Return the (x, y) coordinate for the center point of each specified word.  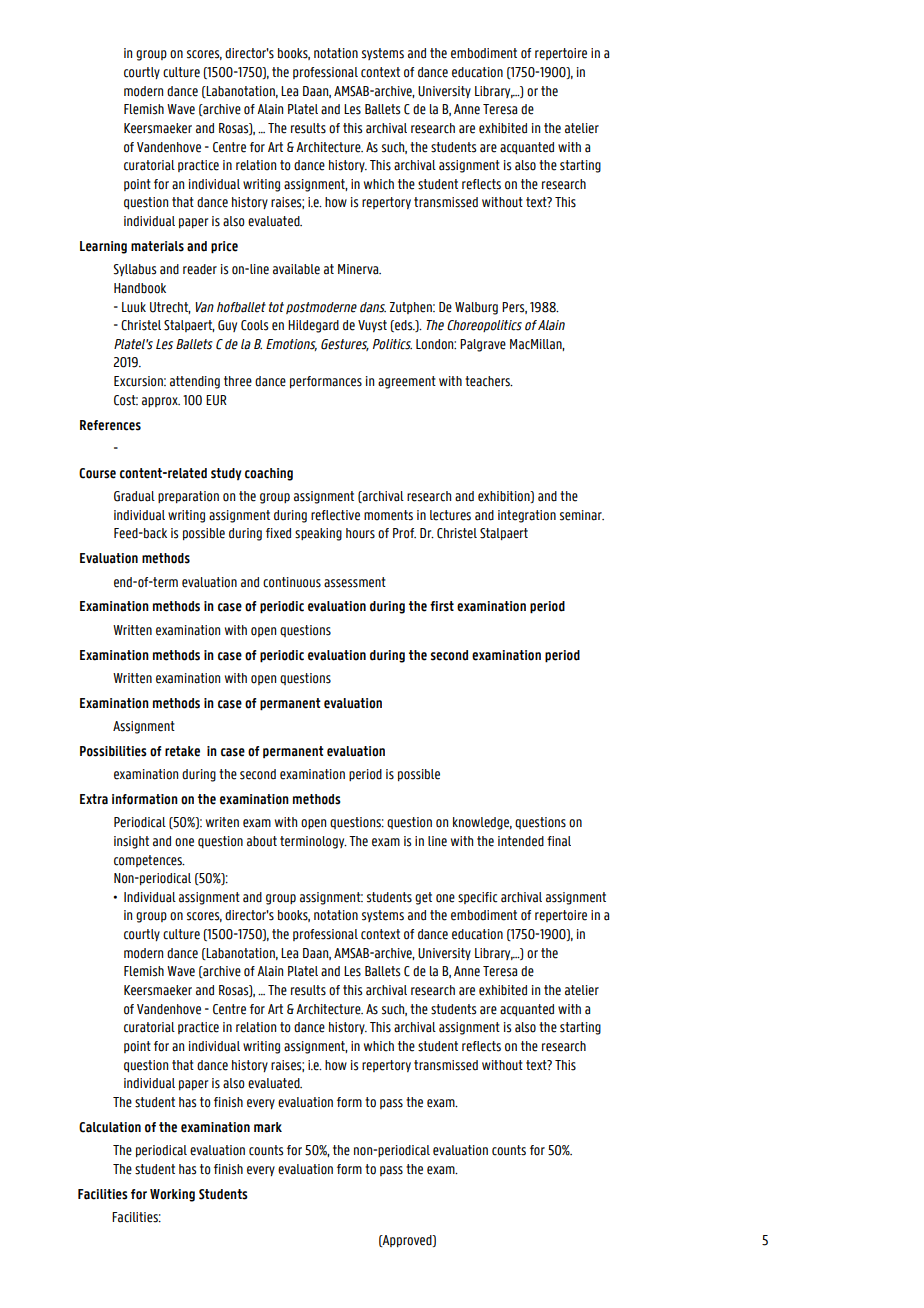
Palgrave (483, 345)
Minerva (359, 269)
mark (268, 1127)
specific (478, 898)
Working (172, 1195)
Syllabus (135, 270)
